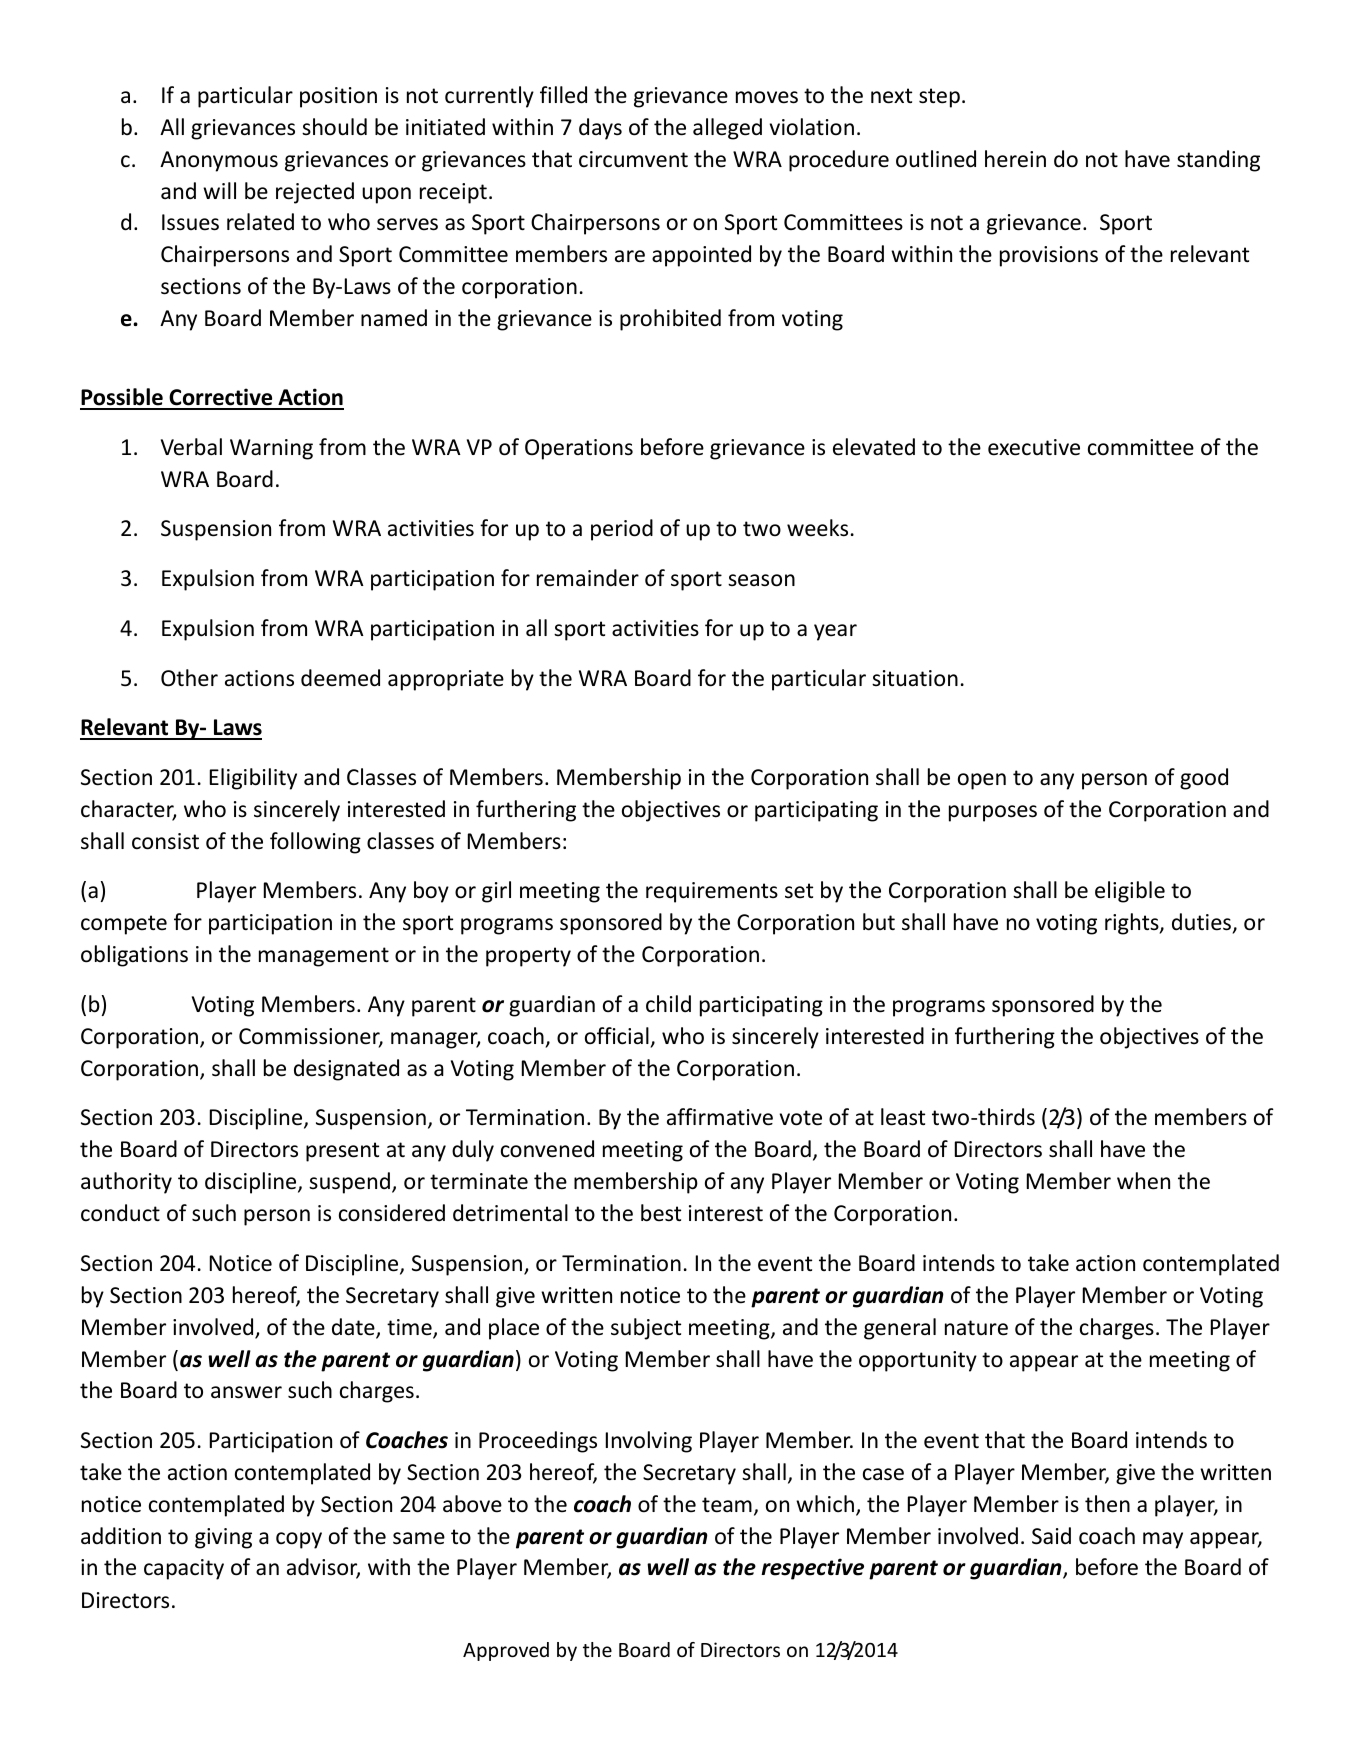 This image has width=1362, height=1763. Describe the element at coordinates (1034, 447) in the image. I see `executive` at that location.
